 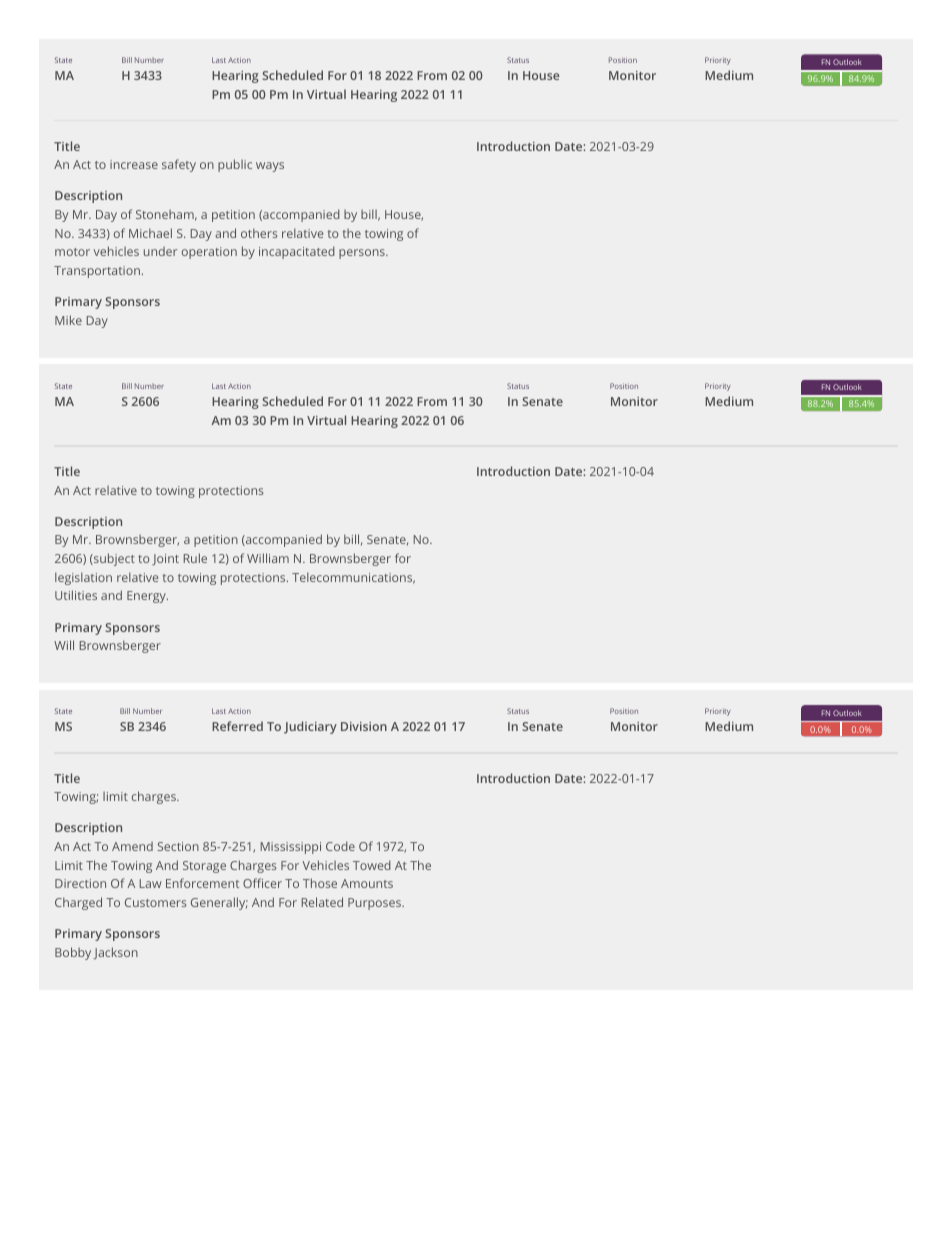 I want to click on Rule, so click(x=195, y=558).
